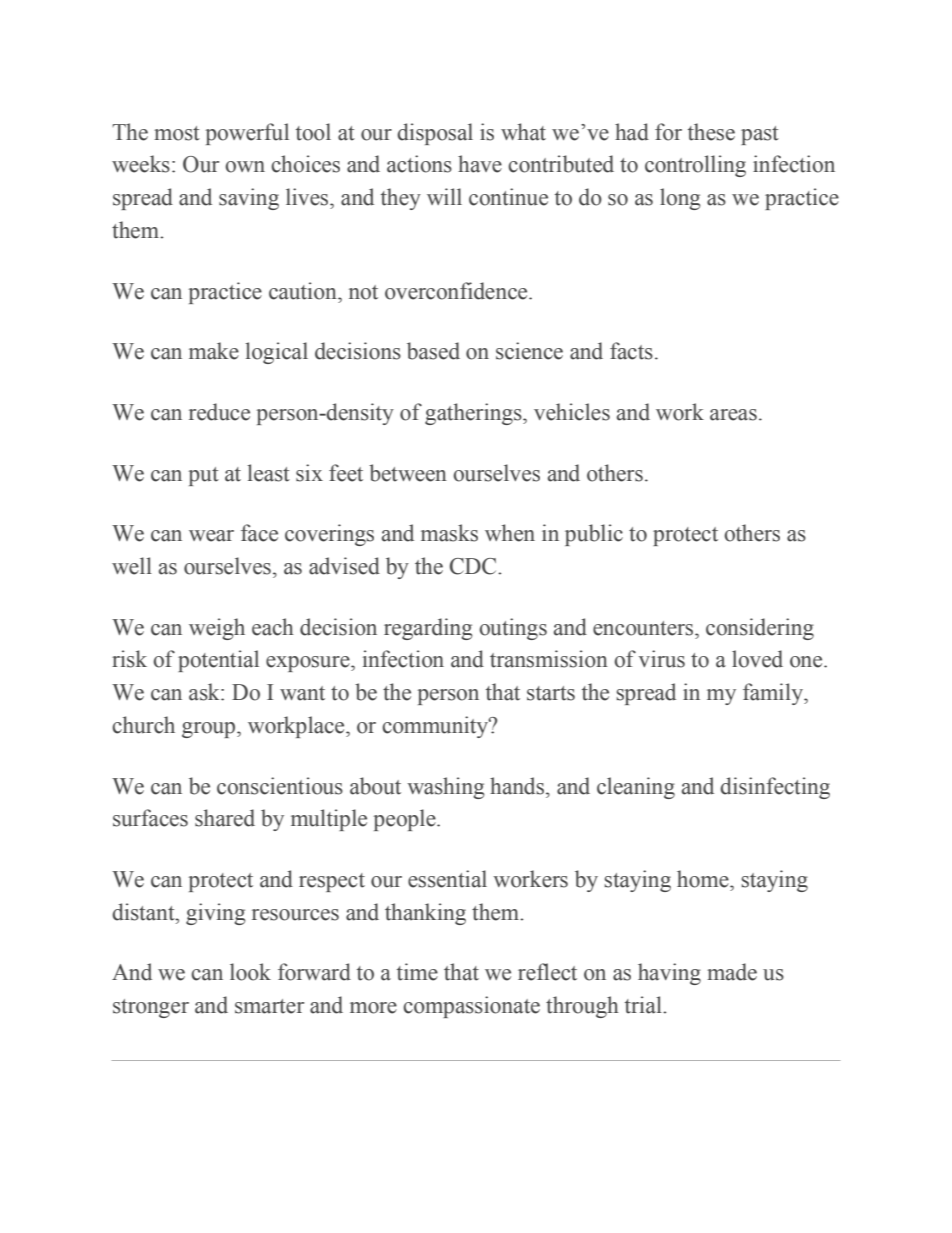 This document has width=952, height=1233. I want to click on have, so click(480, 164).
